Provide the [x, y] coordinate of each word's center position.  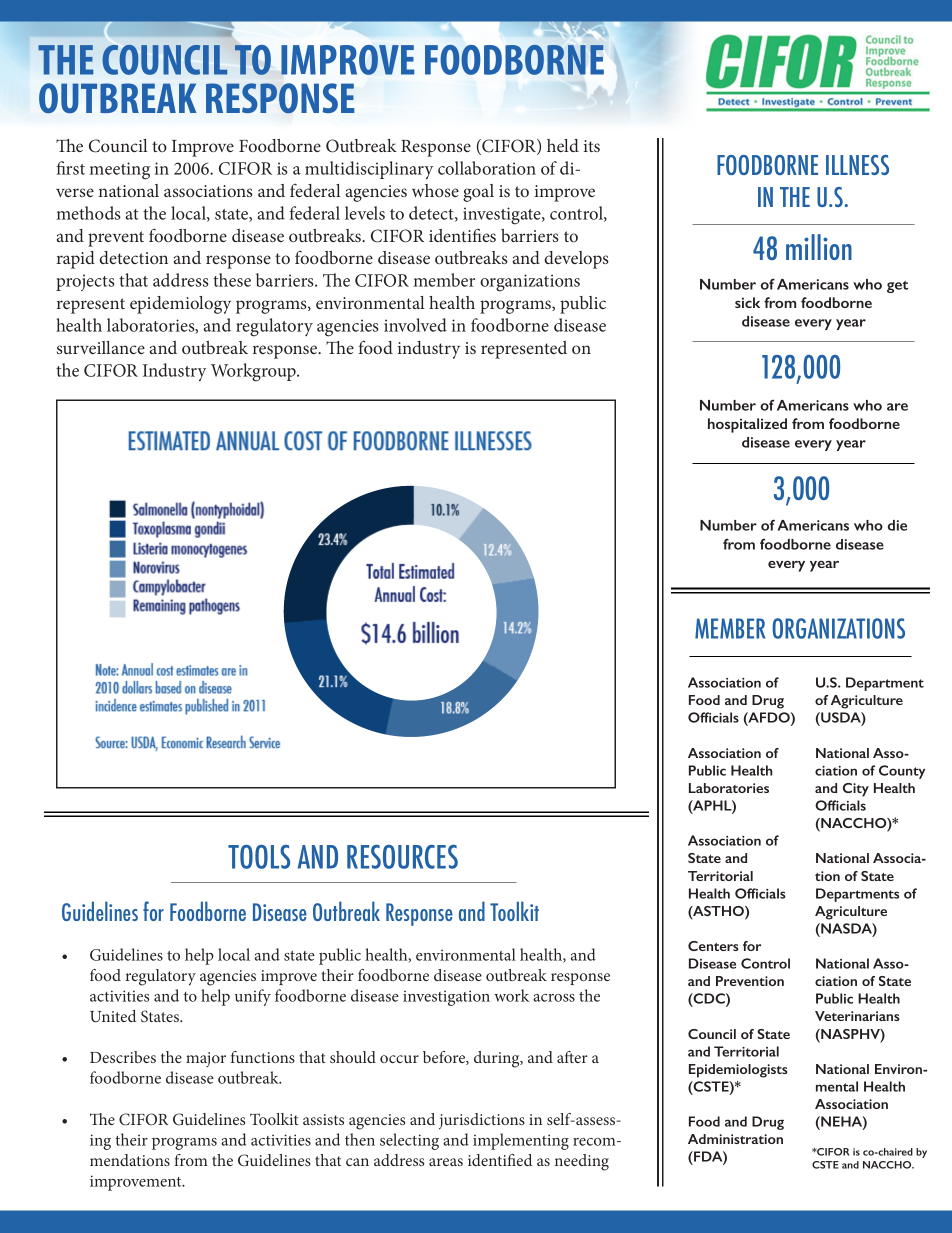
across [554, 998]
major [206, 1059]
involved [415, 325]
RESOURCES [402, 857]
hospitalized [747, 425]
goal [478, 193]
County [902, 772]
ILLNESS [857, 165]
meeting [119, 171]
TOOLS [259, 857]
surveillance [101, 347]
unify [253, 997]
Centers [713, 946]
